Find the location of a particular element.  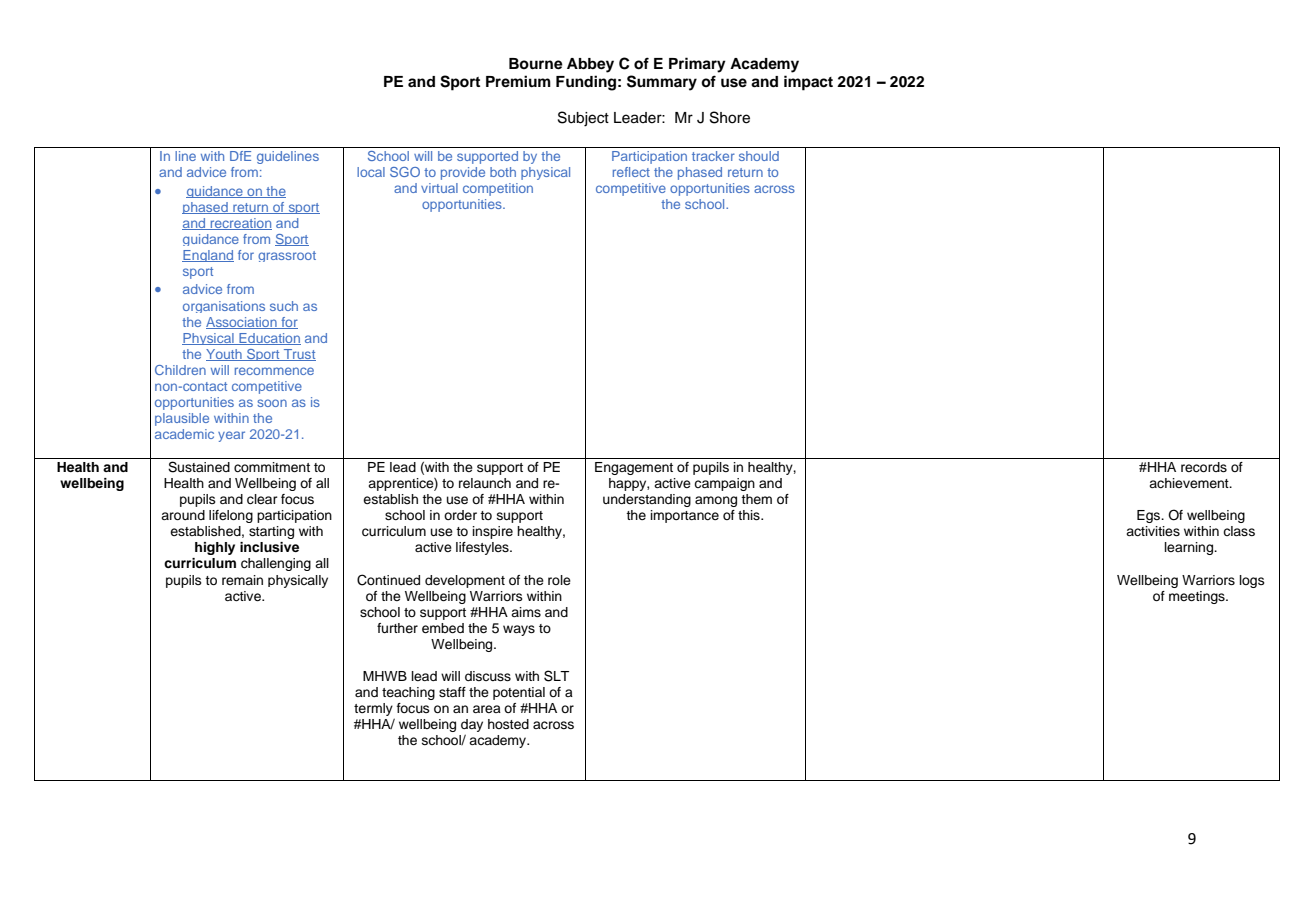

Premium is located at coordinates (518, 81).
